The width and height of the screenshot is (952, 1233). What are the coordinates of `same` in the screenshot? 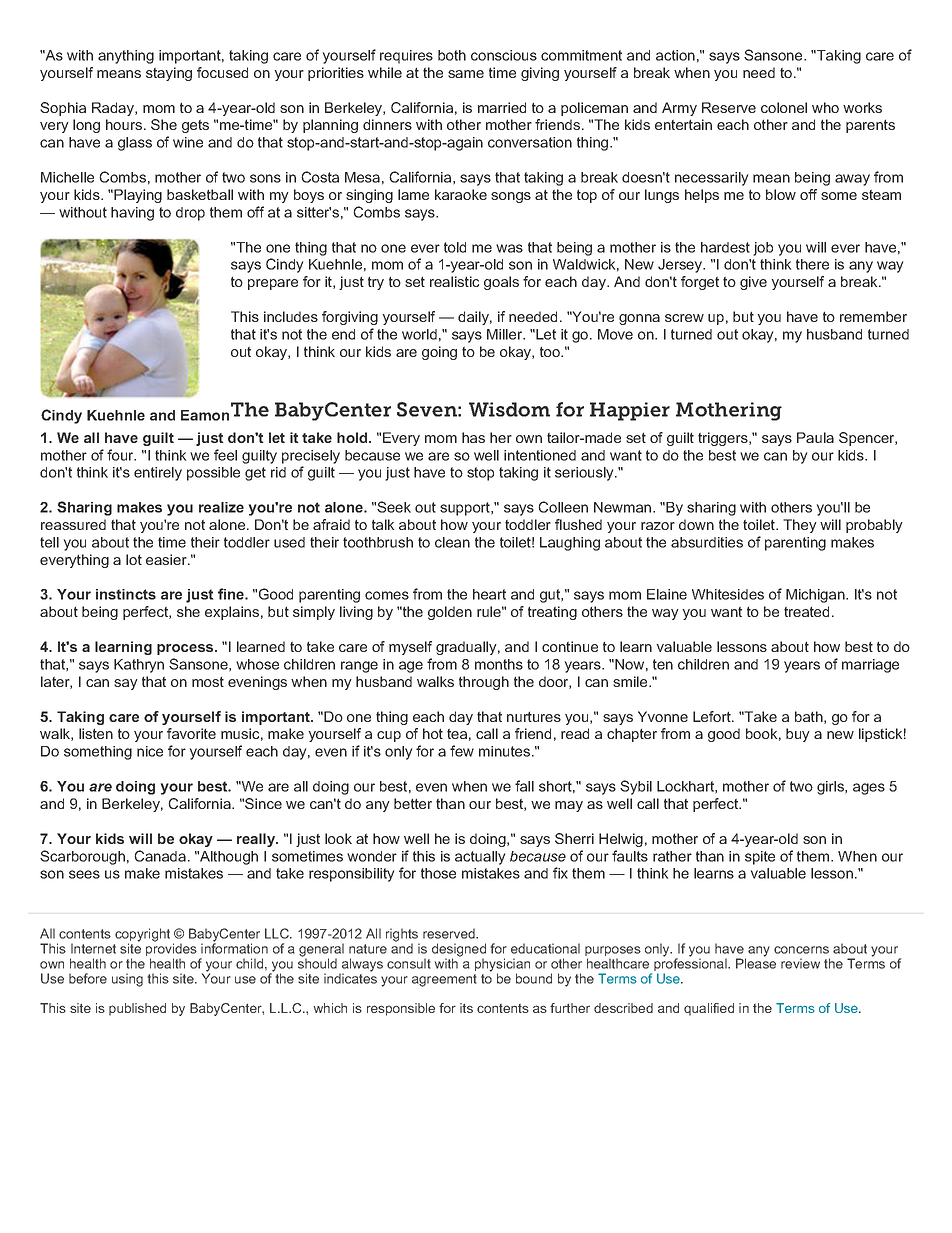 It's located at (466, 74).
